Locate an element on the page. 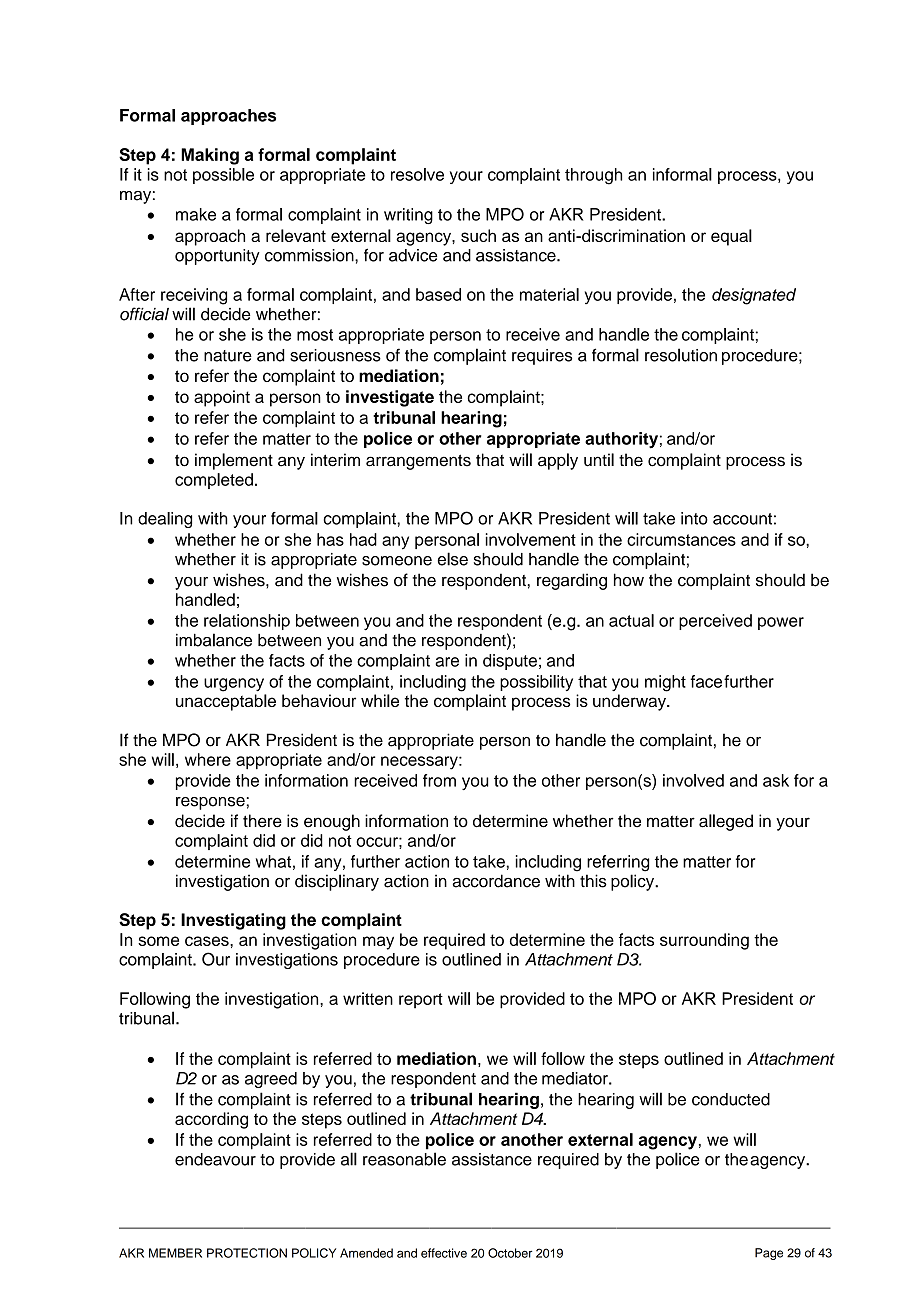 The image size is (924, 1309). PROTECTION is located at coordinates (247, 1253).
